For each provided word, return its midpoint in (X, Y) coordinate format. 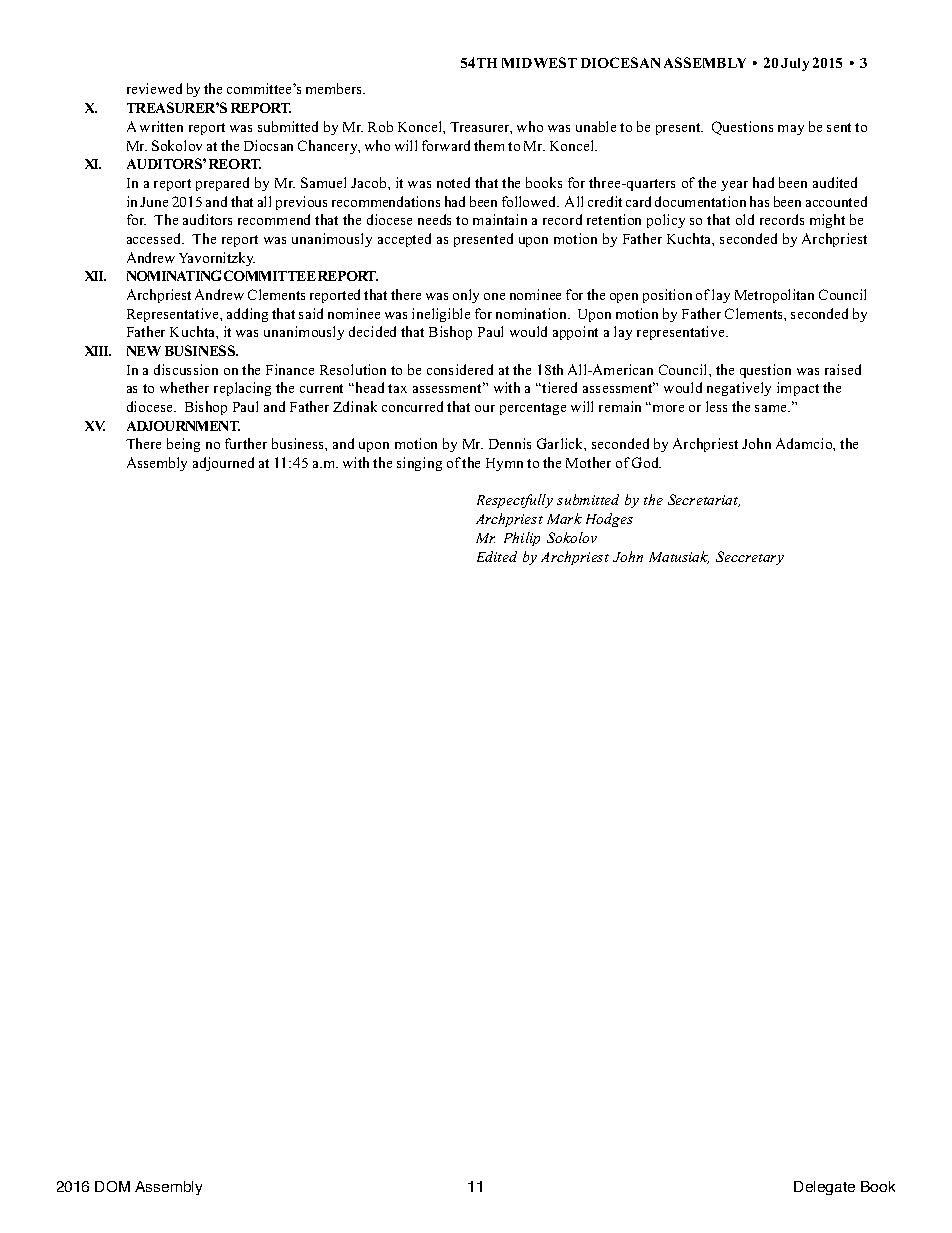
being (183, 445)
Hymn (504, 464)
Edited (497, 556)
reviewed (154, 88)
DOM (112, 1186)
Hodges (609, 520)
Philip (522, 539)
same (772, 408)
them (489, 145)
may (791, 130)
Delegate (824, 1188)
